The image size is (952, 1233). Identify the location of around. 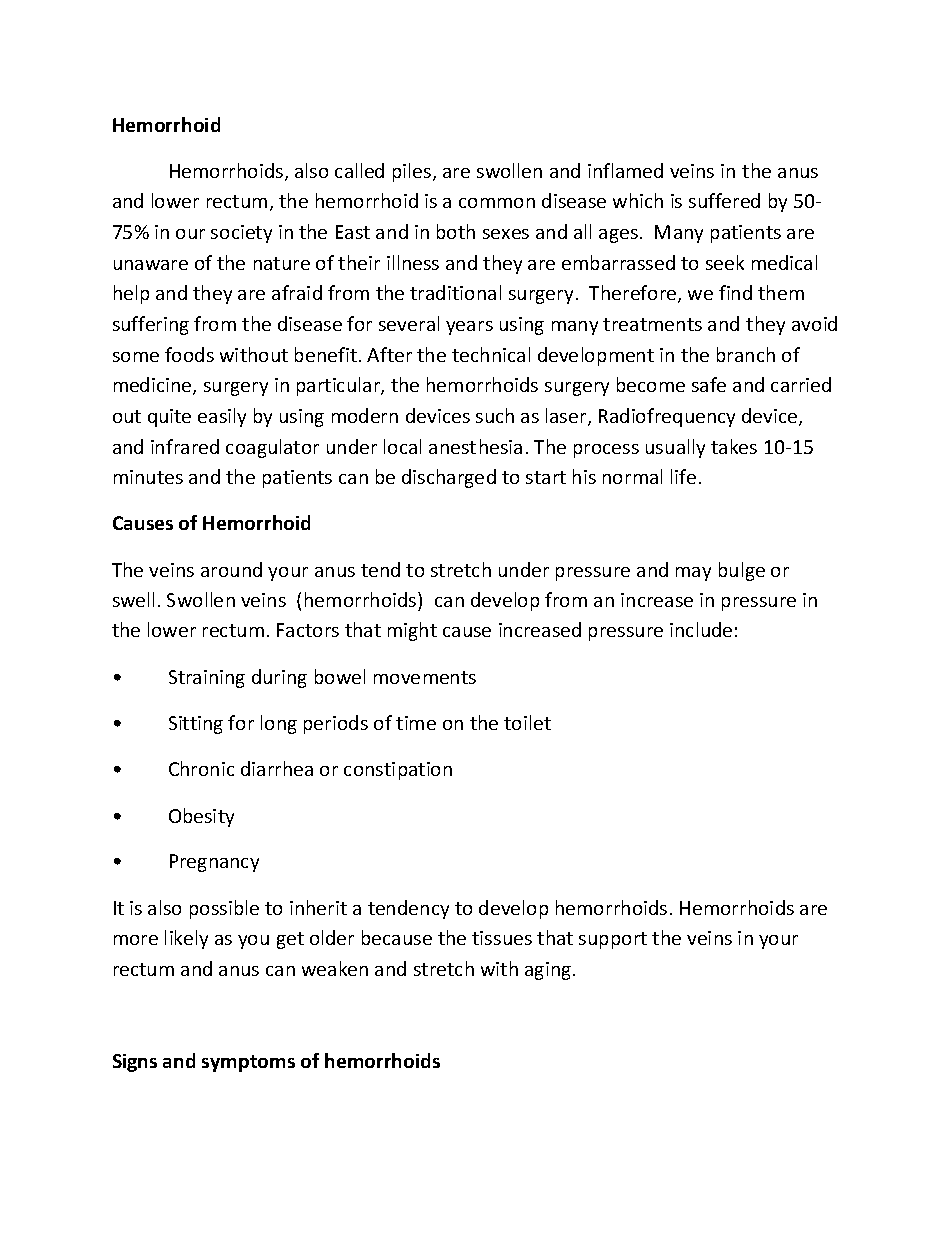
(231, 569).
